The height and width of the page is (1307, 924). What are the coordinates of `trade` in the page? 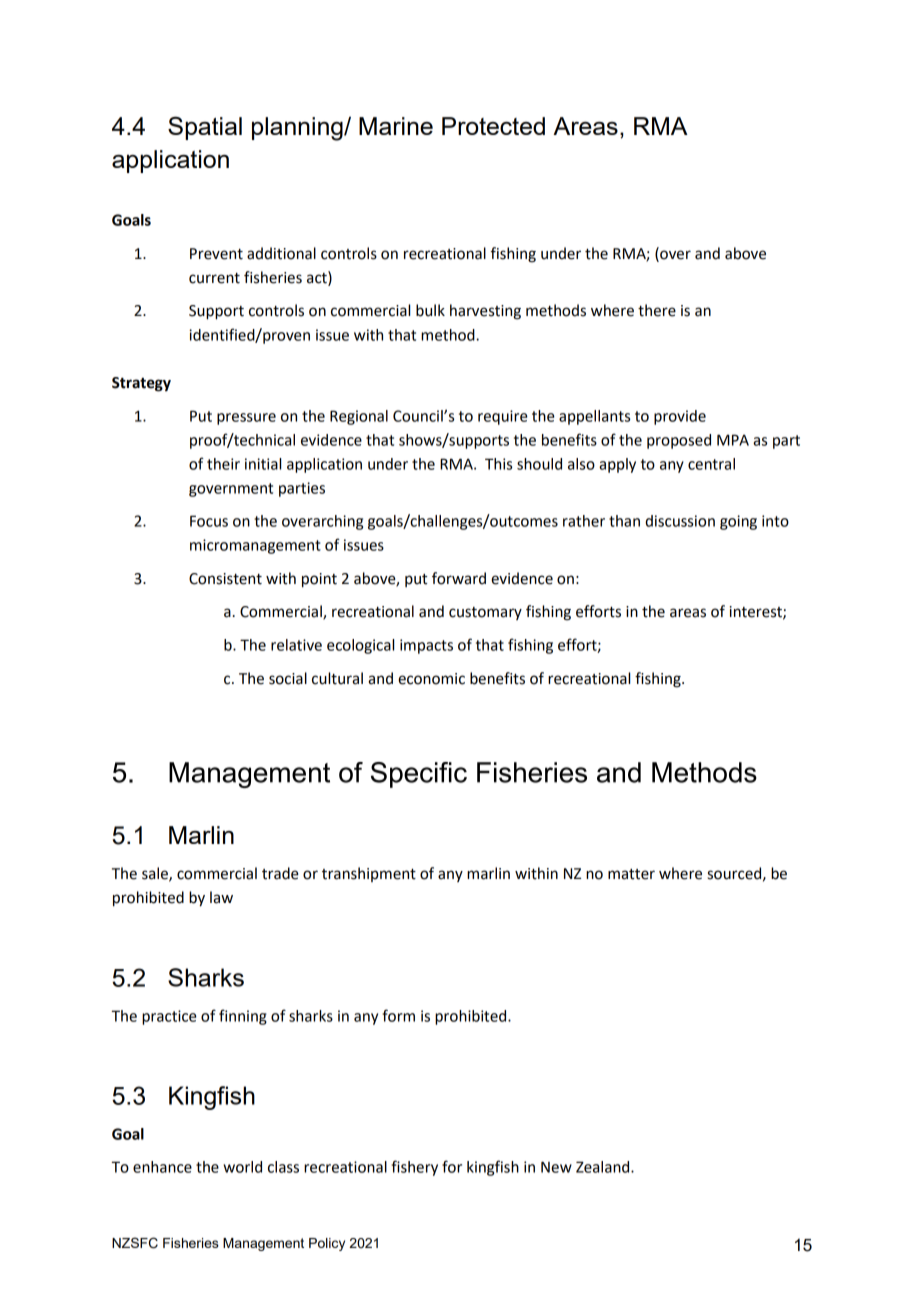 It's located at (280, 873).
